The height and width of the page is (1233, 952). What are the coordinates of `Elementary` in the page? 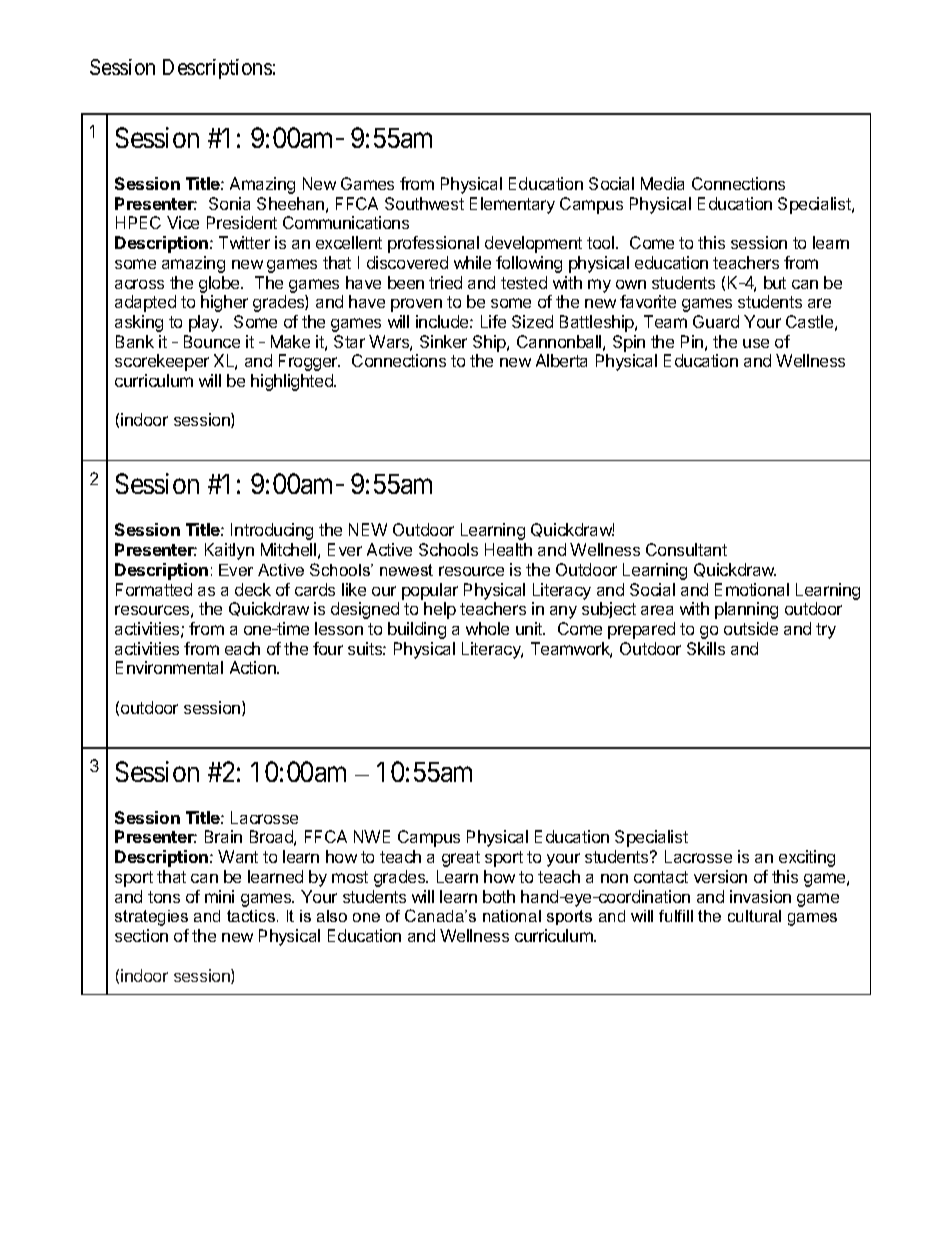 It's located at (512, 205).
